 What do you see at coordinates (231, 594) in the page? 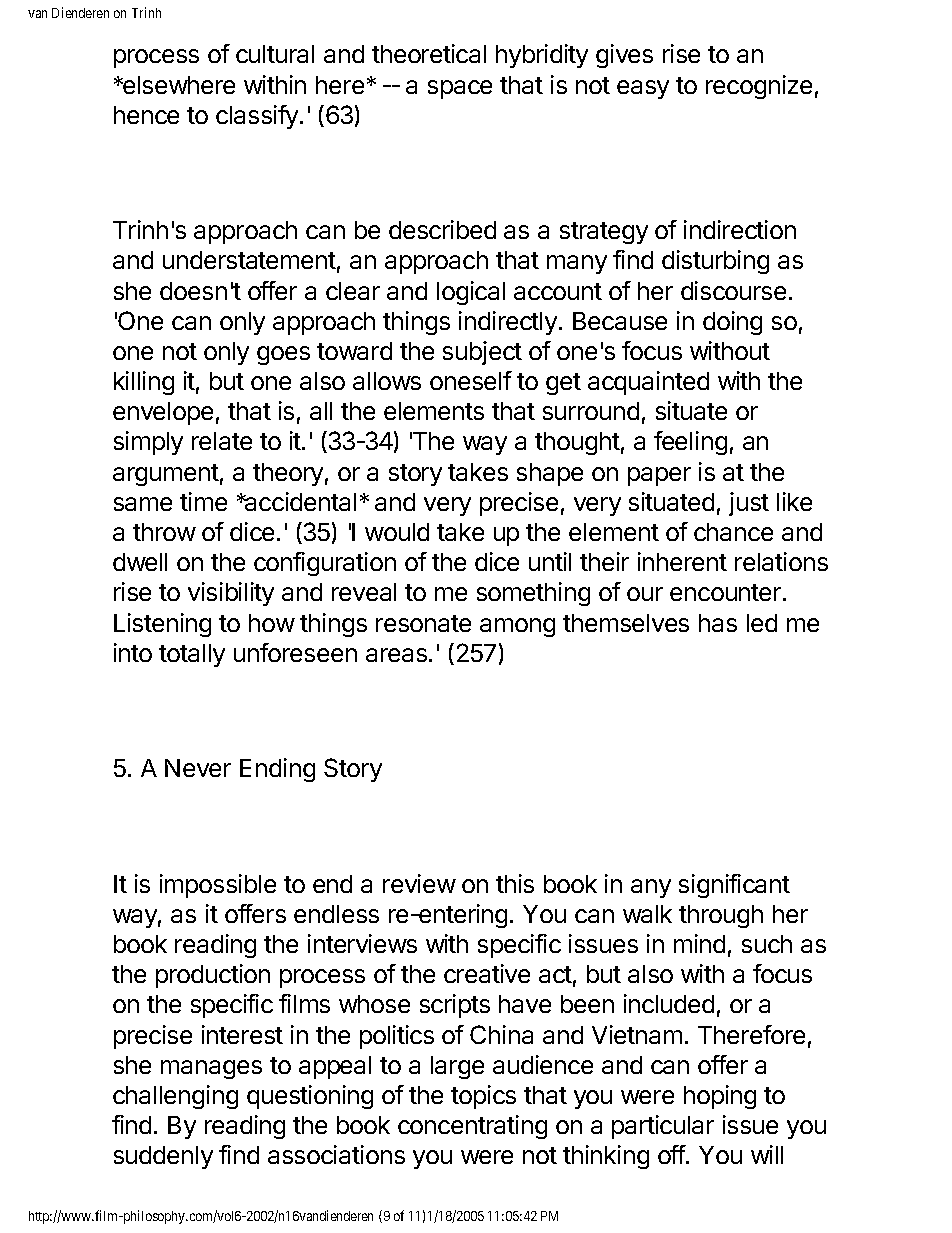
I see `visibility` at bounding box center [231, 594].
